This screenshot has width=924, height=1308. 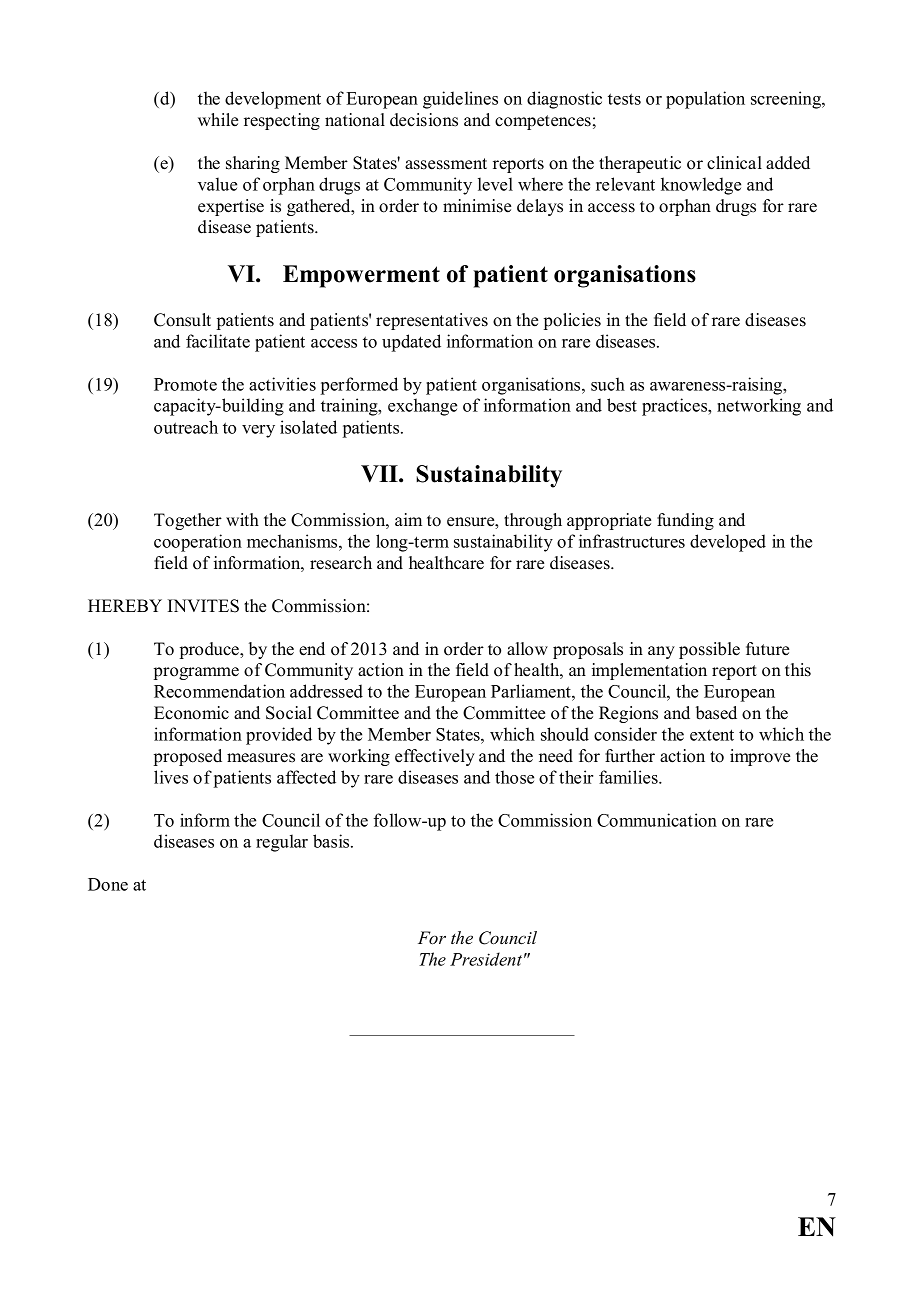 What do you see at coordinates (185, 384) in the screenshot?
I see `Promote` at bounding box center [185, 384].
